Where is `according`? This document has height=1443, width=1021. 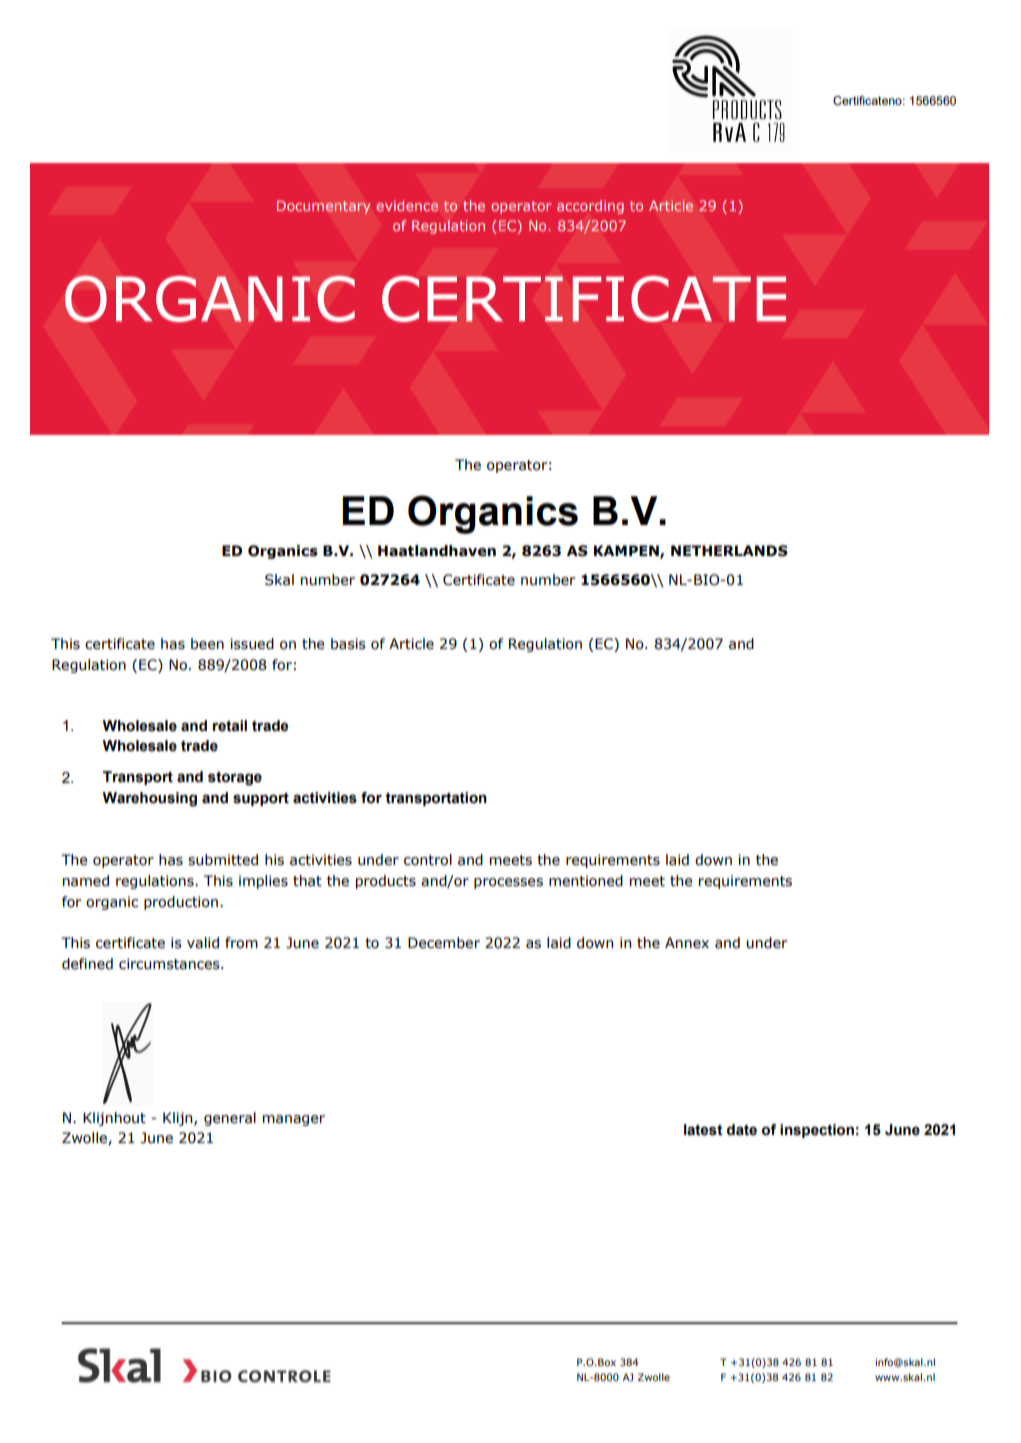
according is located at coordinates (590, 207).
